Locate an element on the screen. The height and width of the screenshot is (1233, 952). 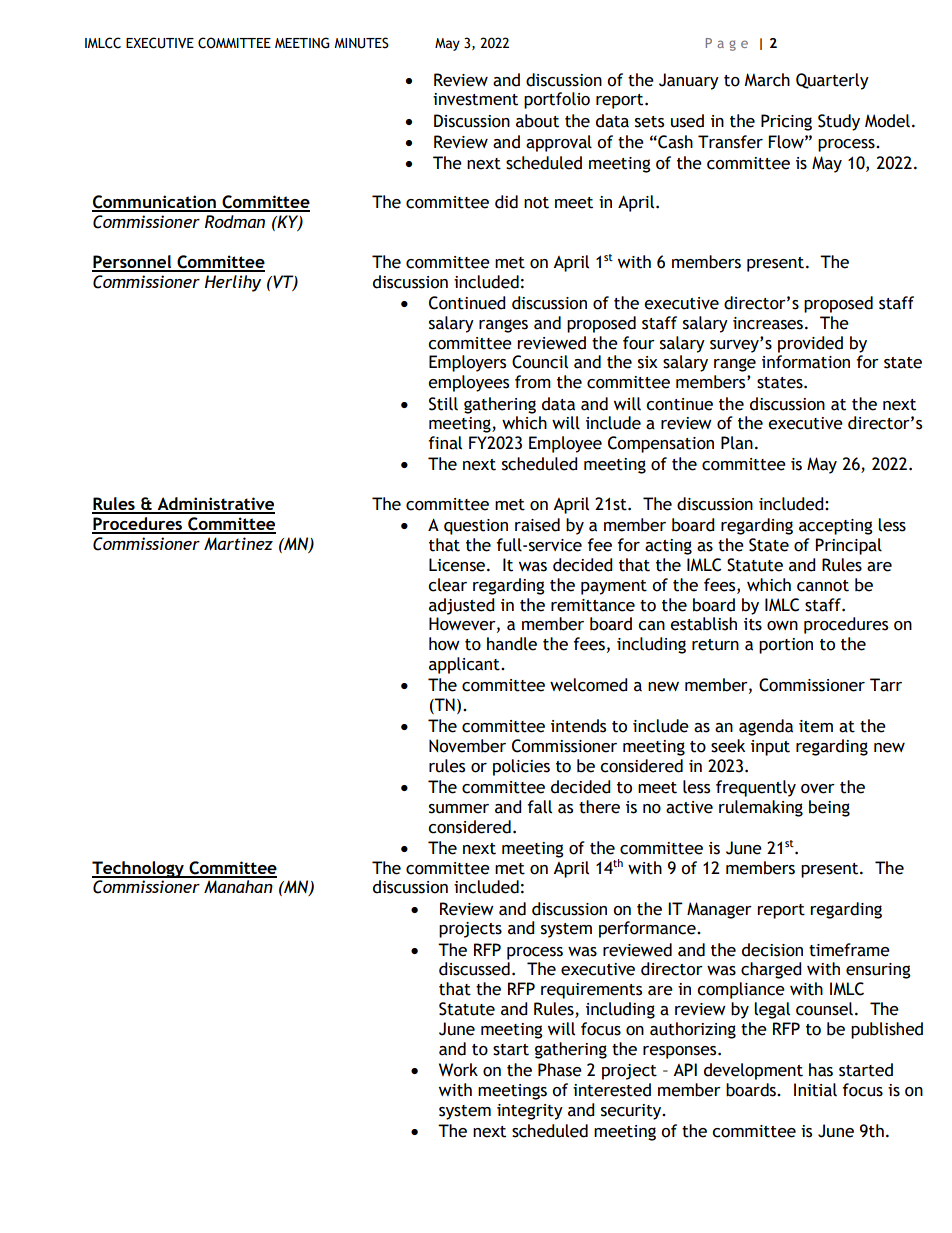
Technology is located at coordinates (139, 869).
